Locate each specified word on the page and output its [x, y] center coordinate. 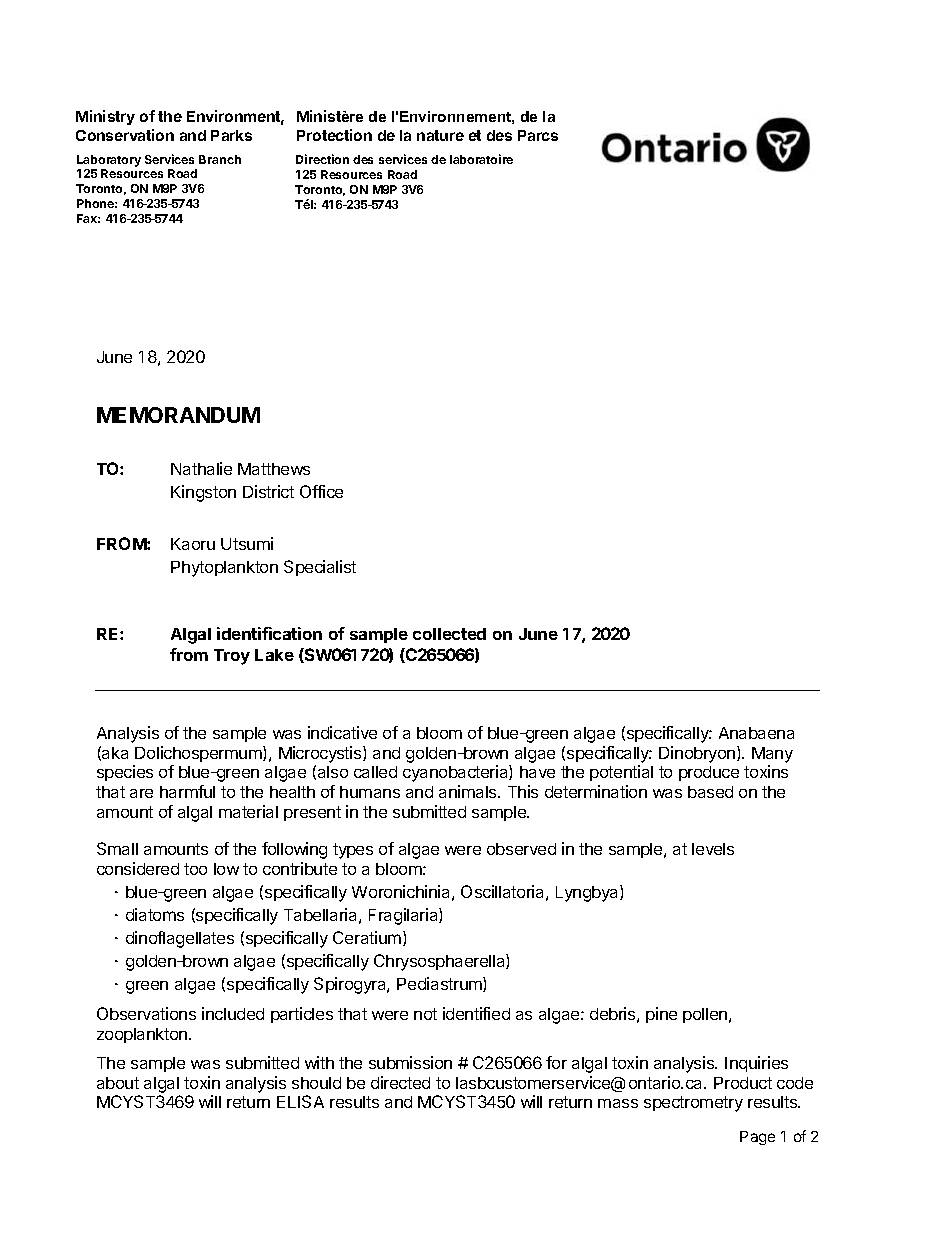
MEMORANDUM [178, 415]
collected [449, 634]
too [195, 869]
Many [772, 755]
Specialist [320, 568]
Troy [232, 657]
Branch [220, 159]
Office [321, 491]
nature [440, 135]
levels [713, 849]
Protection [334, 135]
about [118, 1083]
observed [521, 849]
